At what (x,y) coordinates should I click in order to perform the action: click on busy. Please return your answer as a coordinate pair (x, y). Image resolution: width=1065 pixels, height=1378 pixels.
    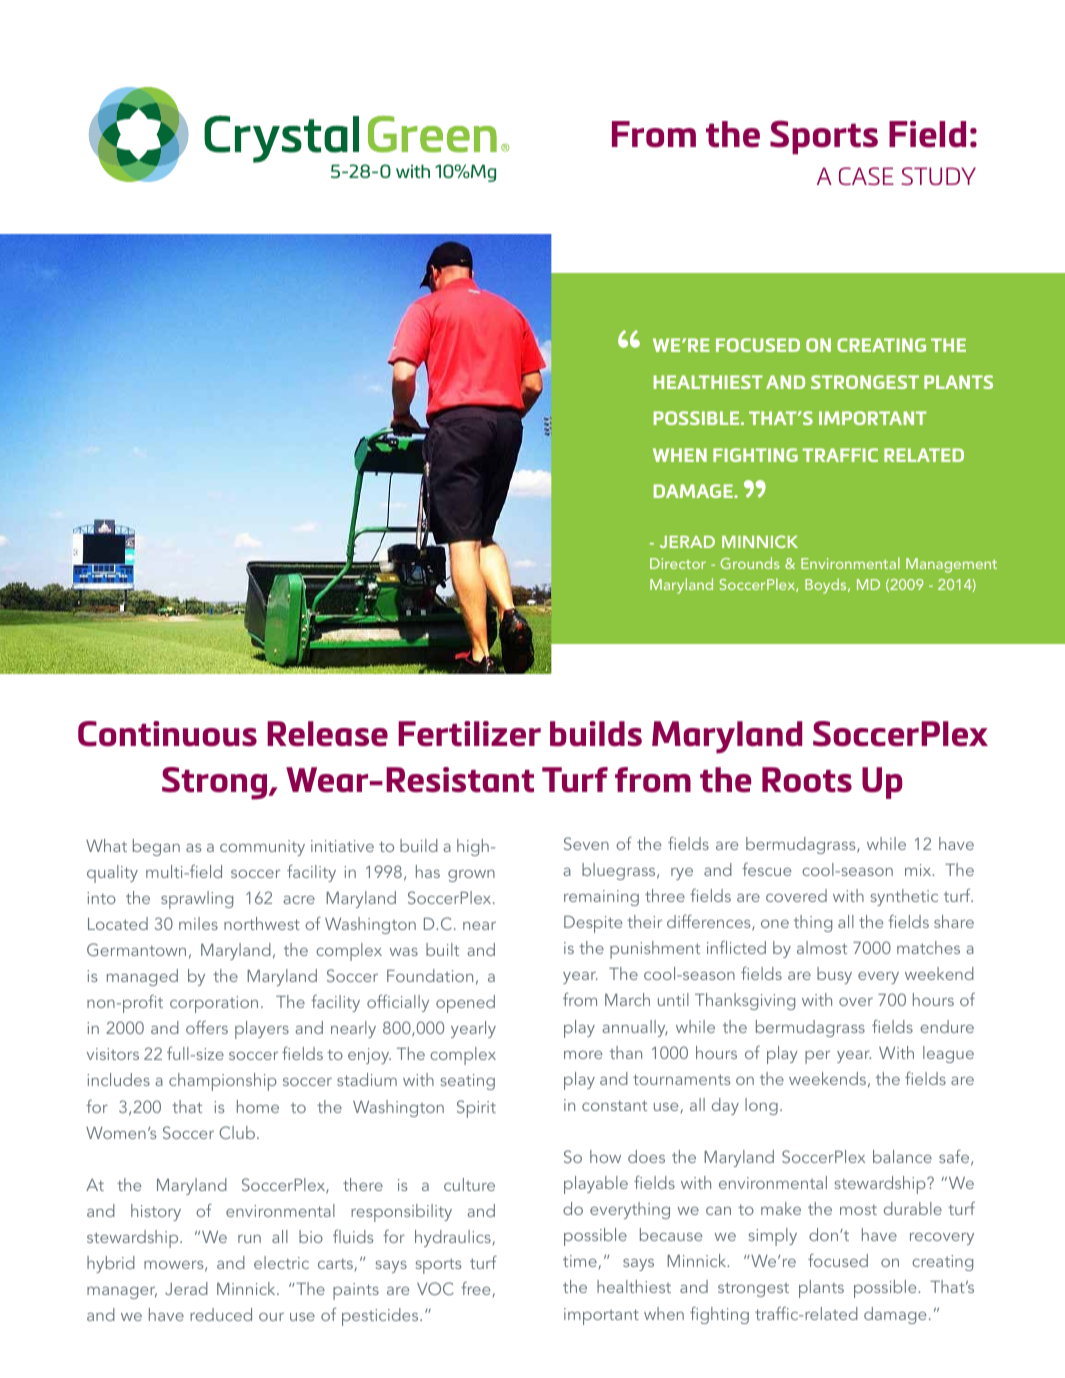
    Looking at the image, I should click on (834, 975).
